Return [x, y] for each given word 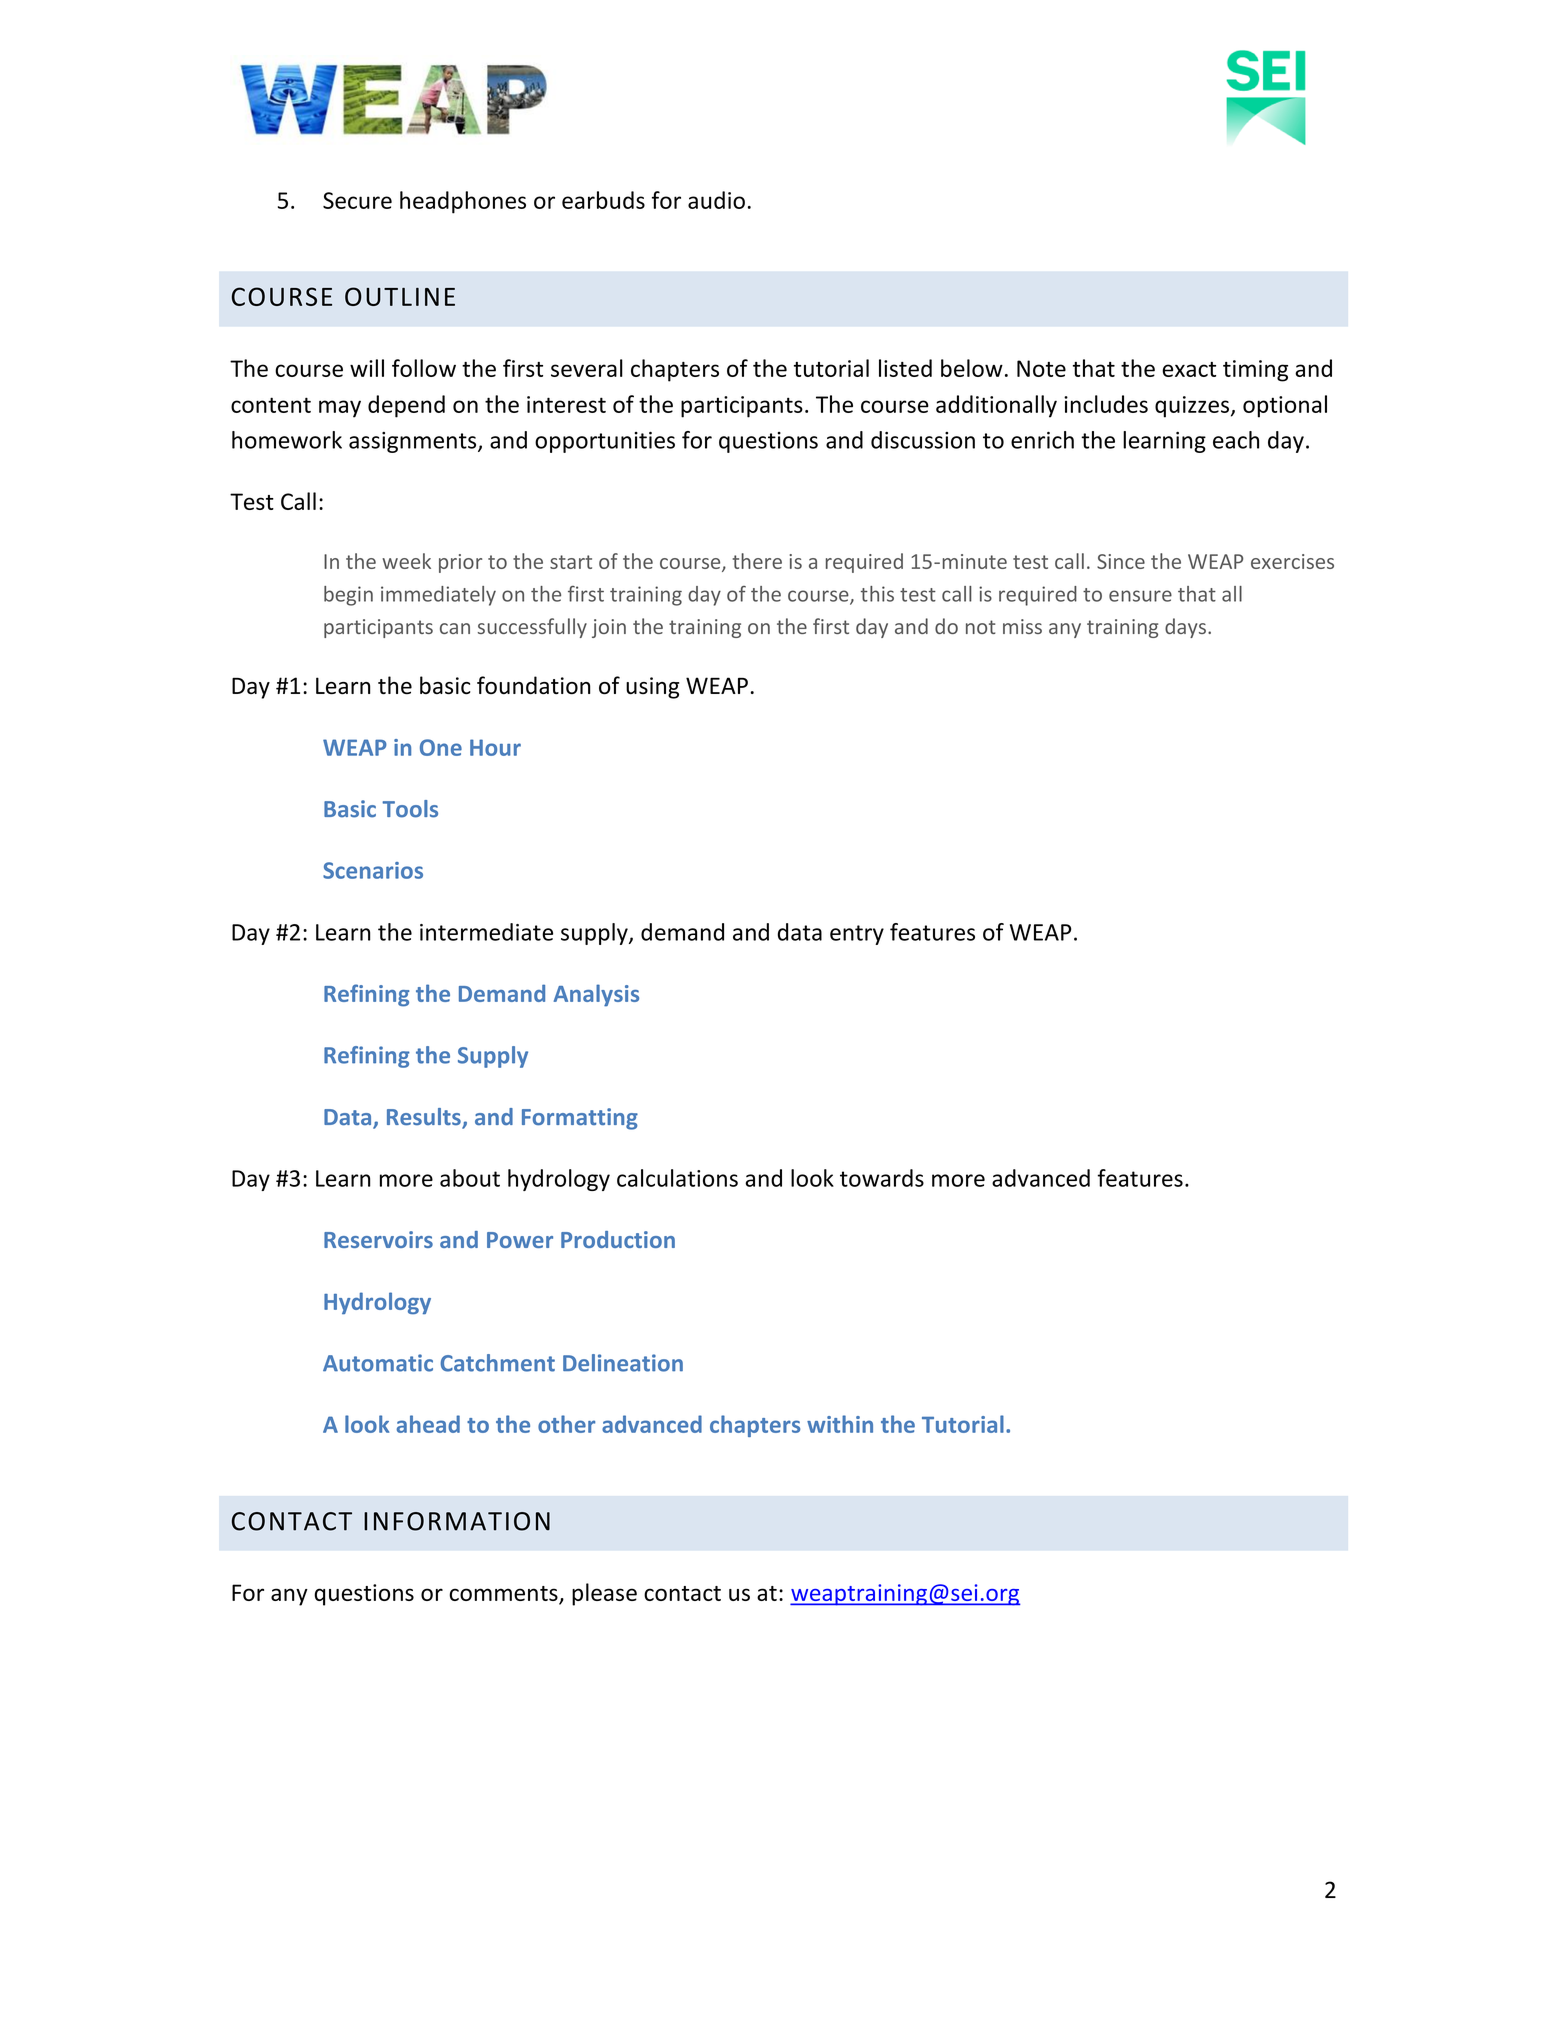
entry [857, 935]
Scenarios [373, 870]
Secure [357, 200]
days [1185, 628]
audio [716, 200]
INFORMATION [457, 1521]
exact [1189, 369]
